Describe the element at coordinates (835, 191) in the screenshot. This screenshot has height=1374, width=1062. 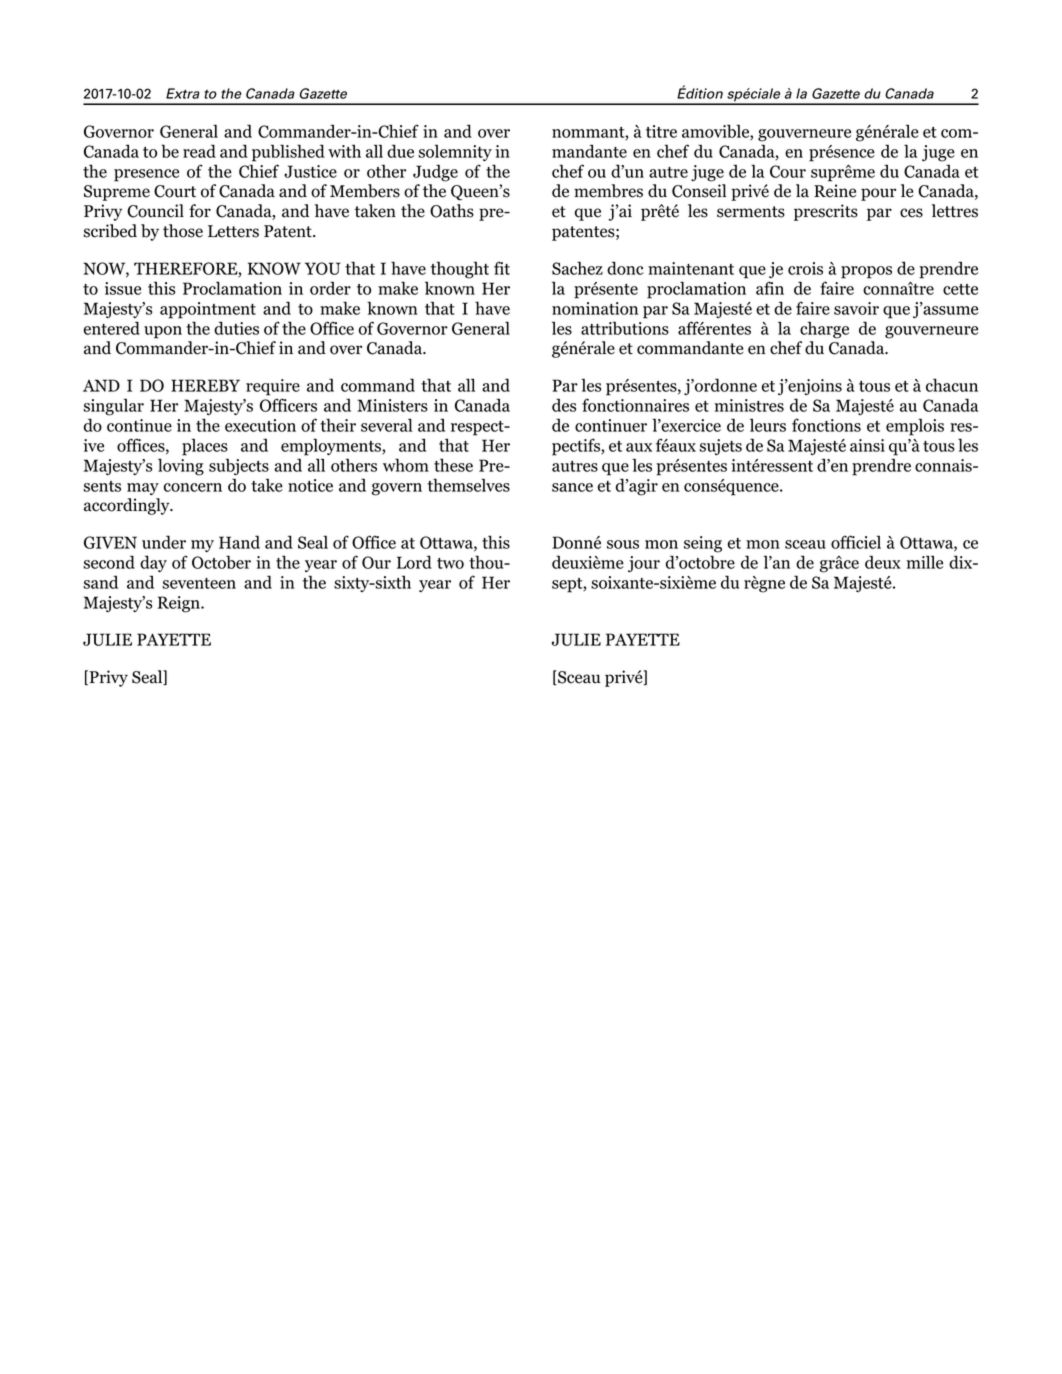
I see `Reine` at that location.
